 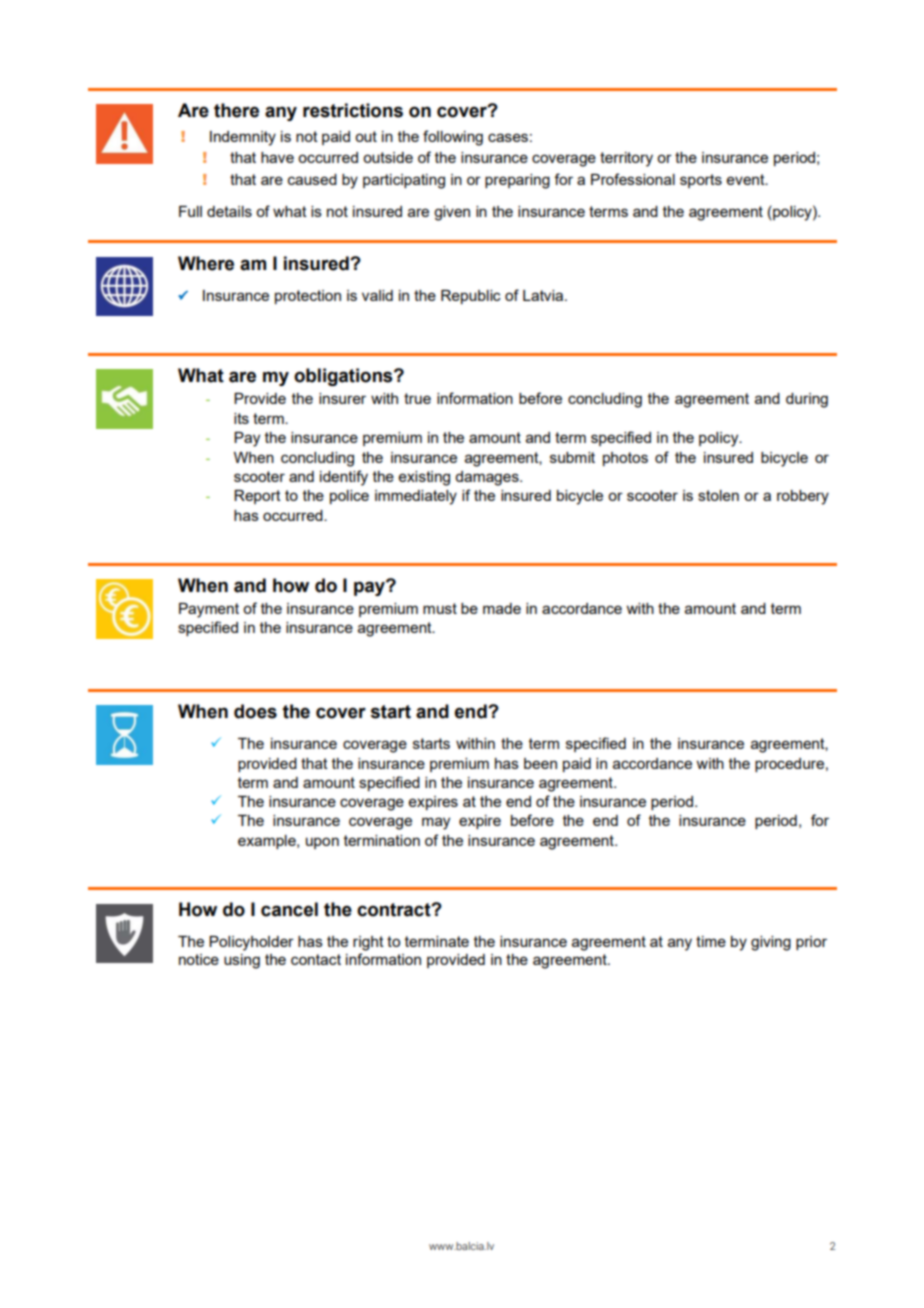 I want to click on following, so click(x=453, y=138).
